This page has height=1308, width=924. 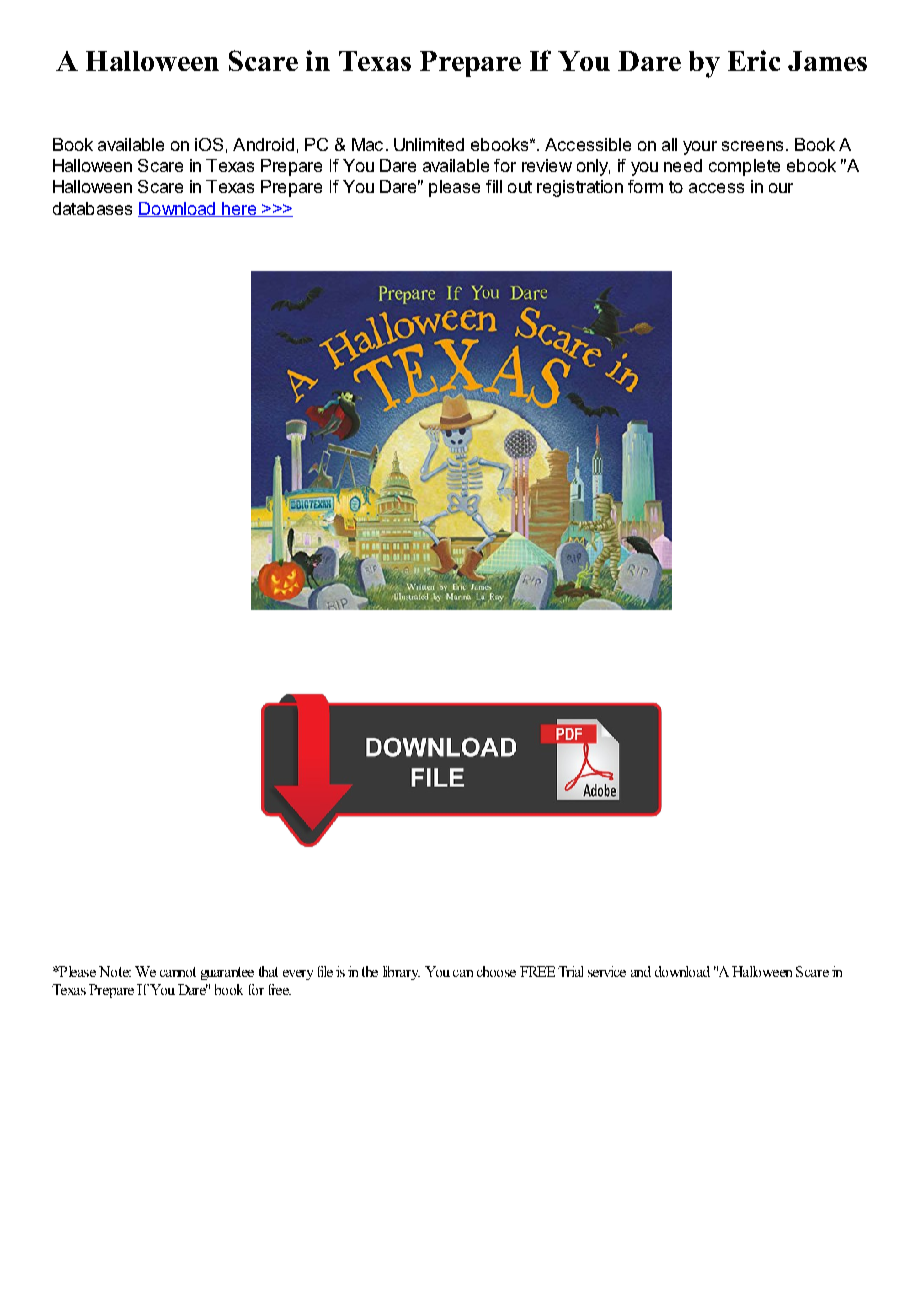 What do you see at coordinates (496, 971) in the page?
I see `choose` at bounding box center [496, 971].
